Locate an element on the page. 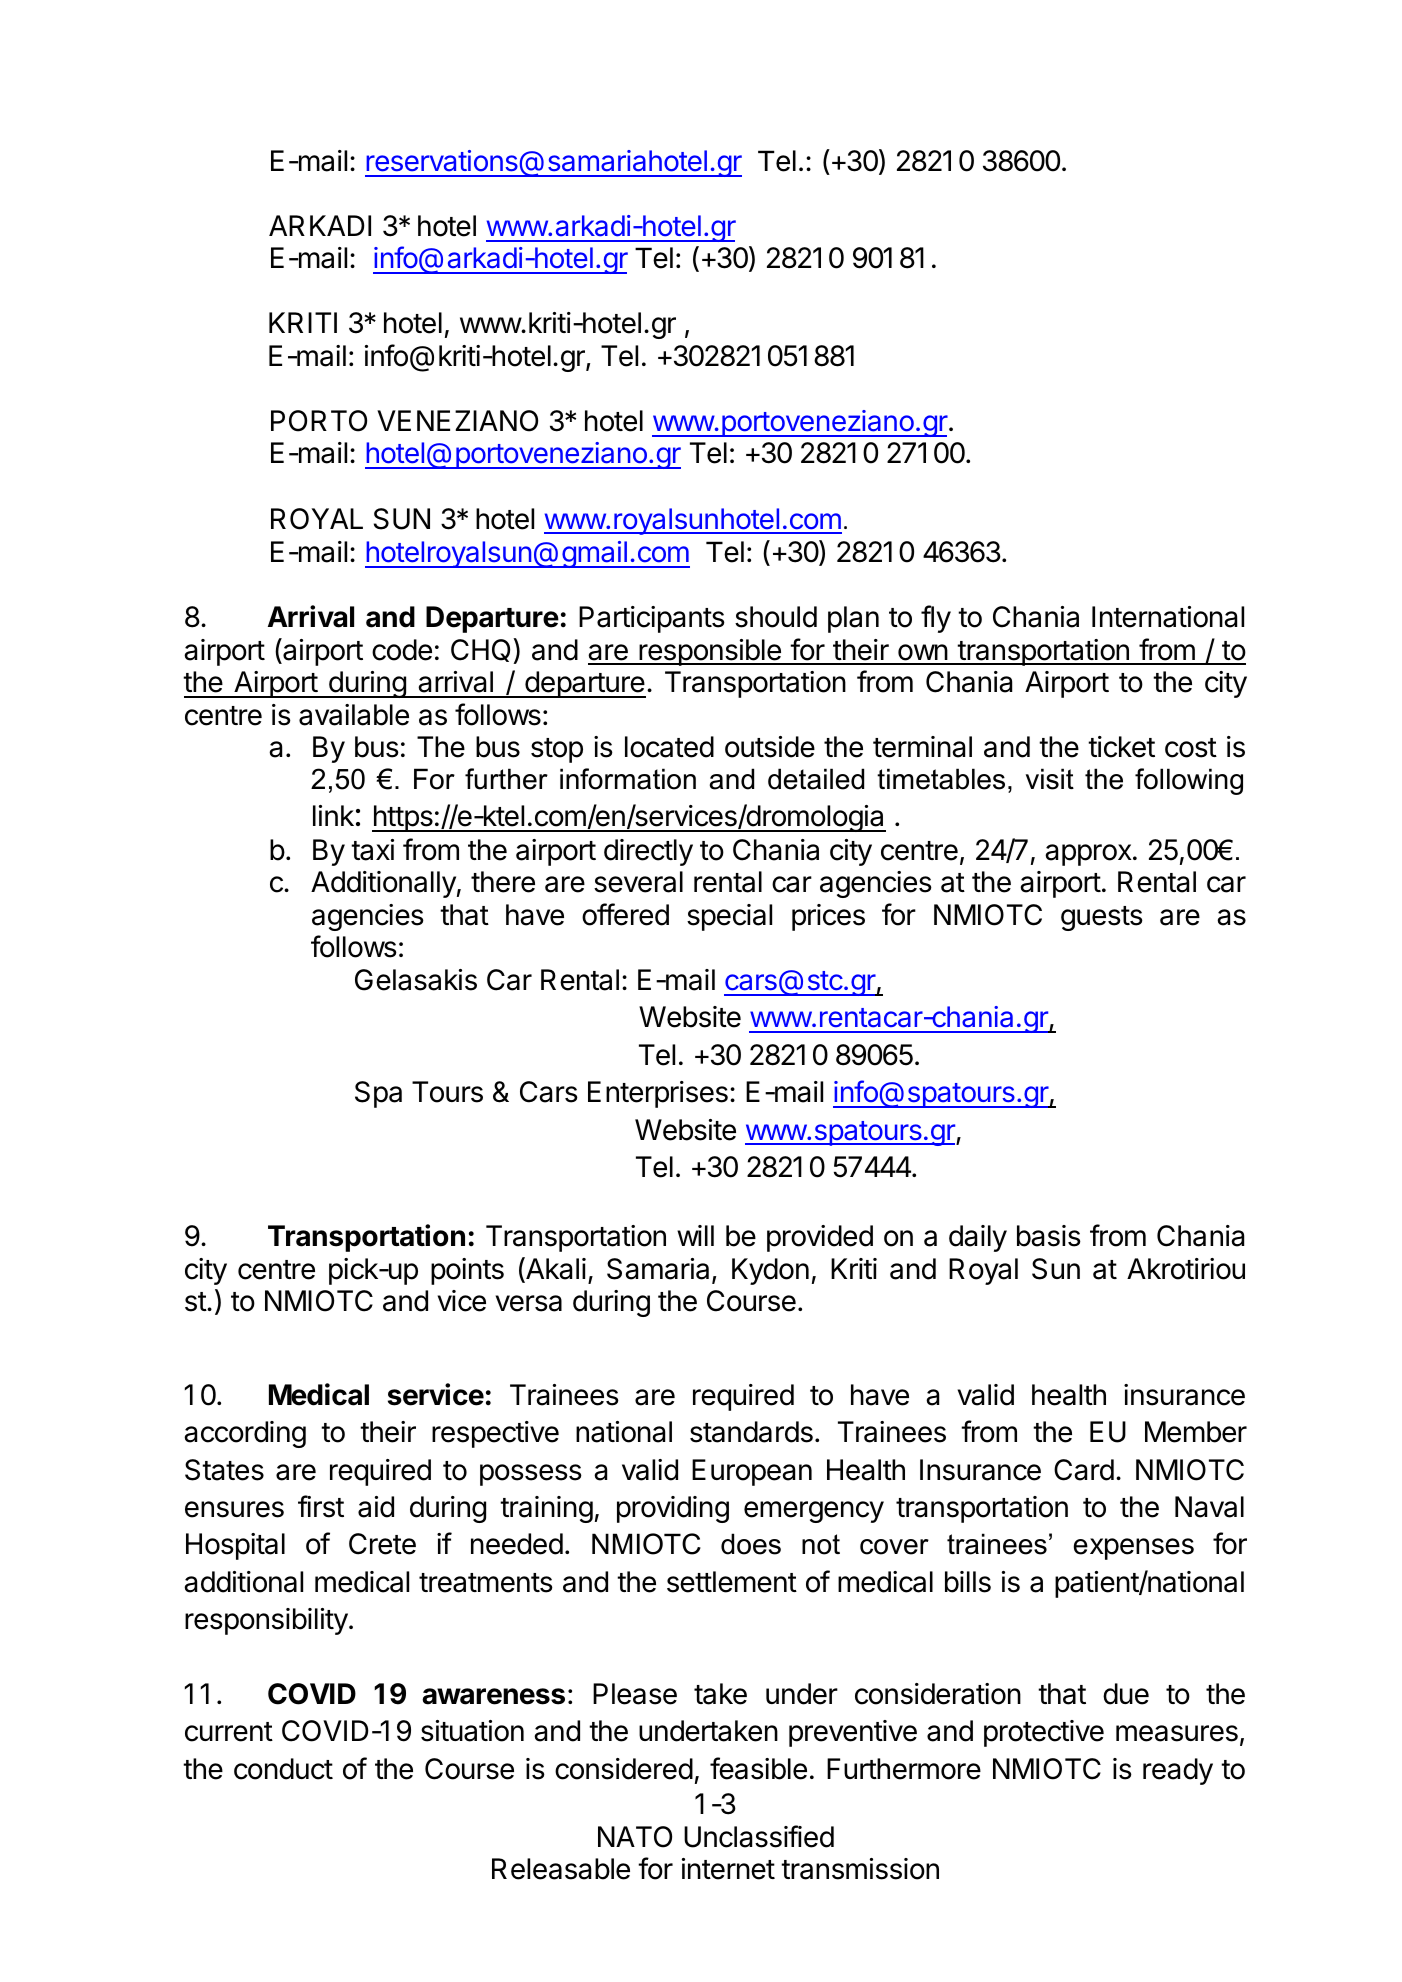  expenses is located at coordinates (1134, 1549).
